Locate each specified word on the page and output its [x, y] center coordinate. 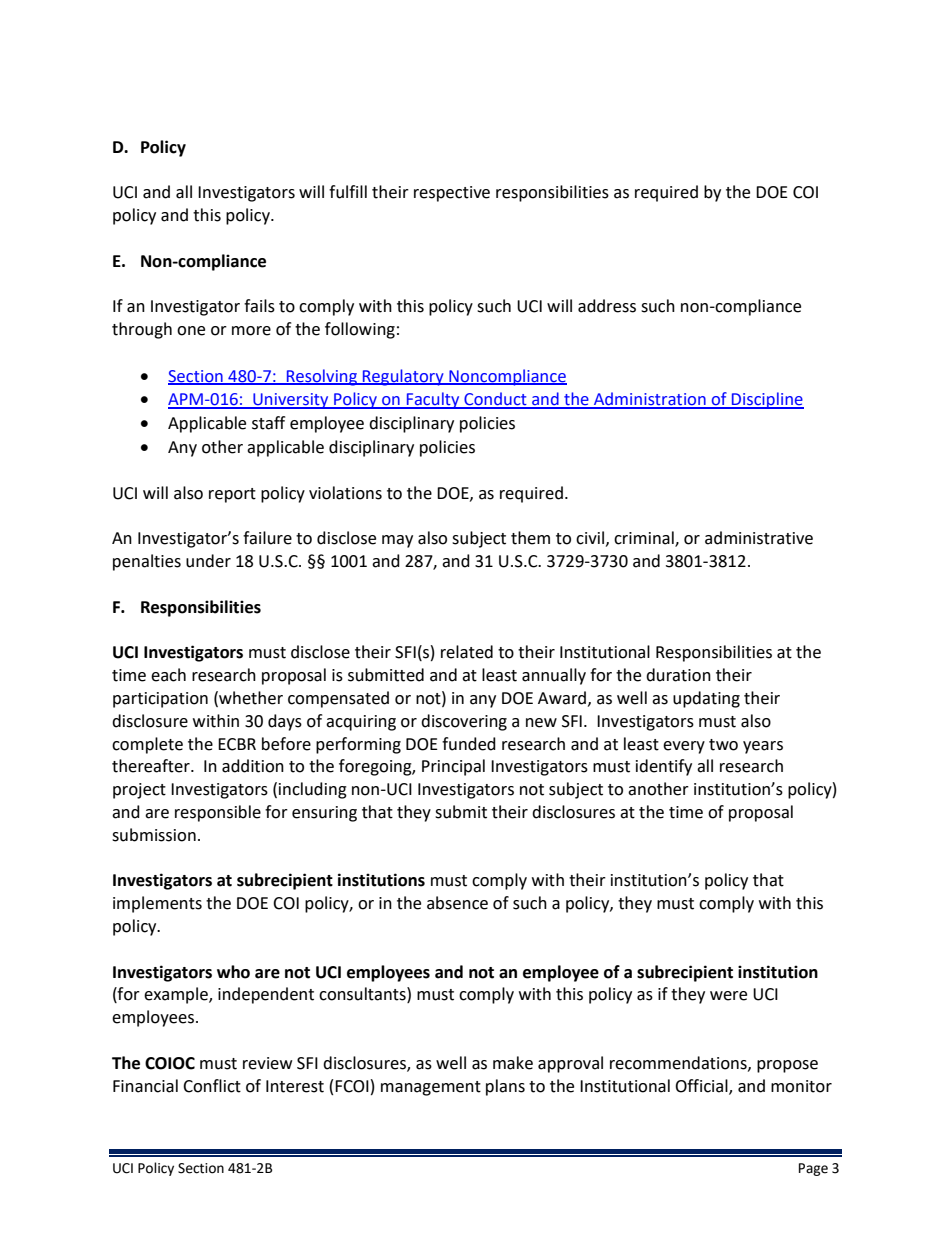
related [467, 652]
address [607, 306]
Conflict [212, 1086]
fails [259, 306]
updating [706, 699]
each [168, 675]
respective [452, 194]
